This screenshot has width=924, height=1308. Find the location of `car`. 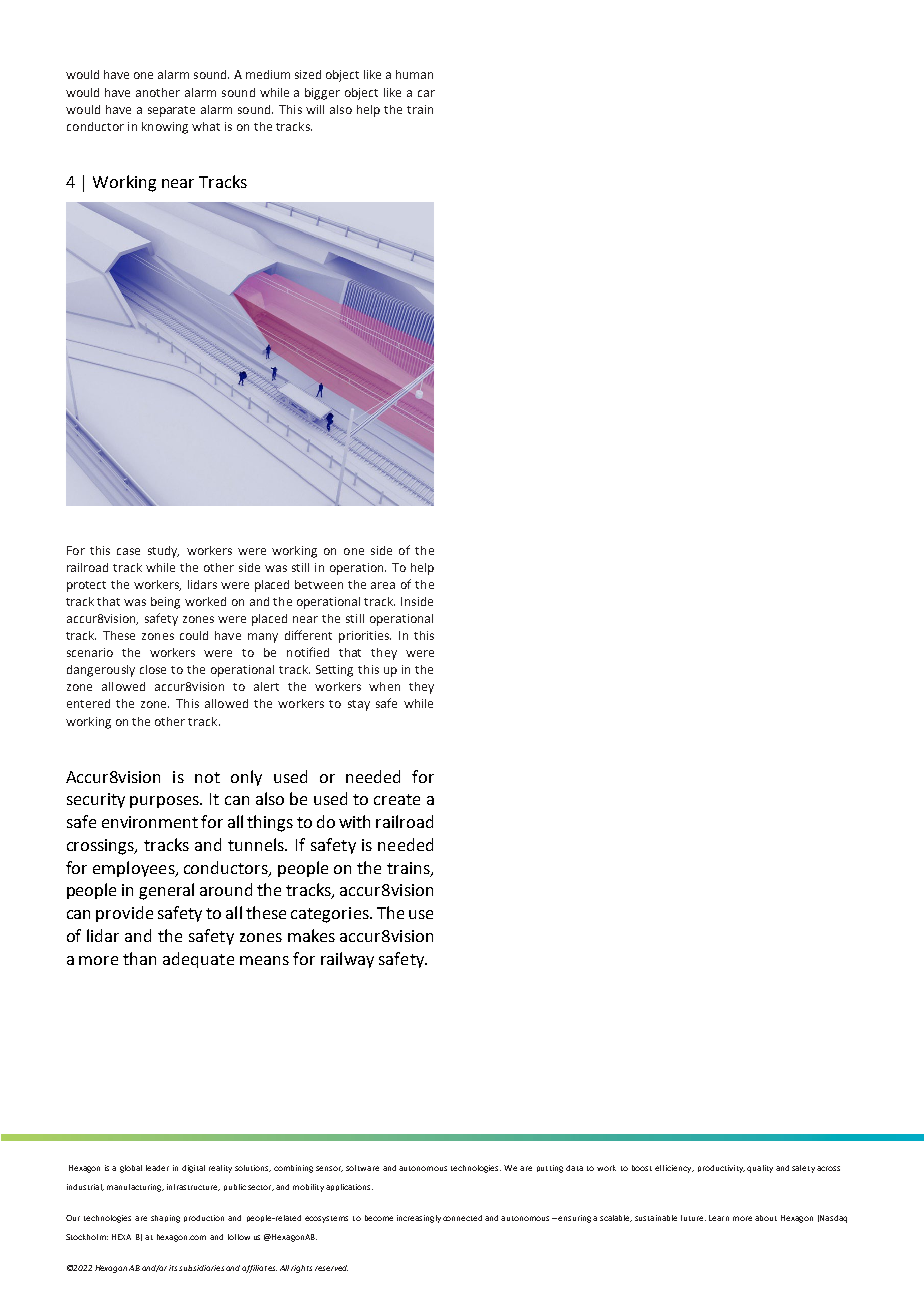

car is located at coordinates (426, 93).
